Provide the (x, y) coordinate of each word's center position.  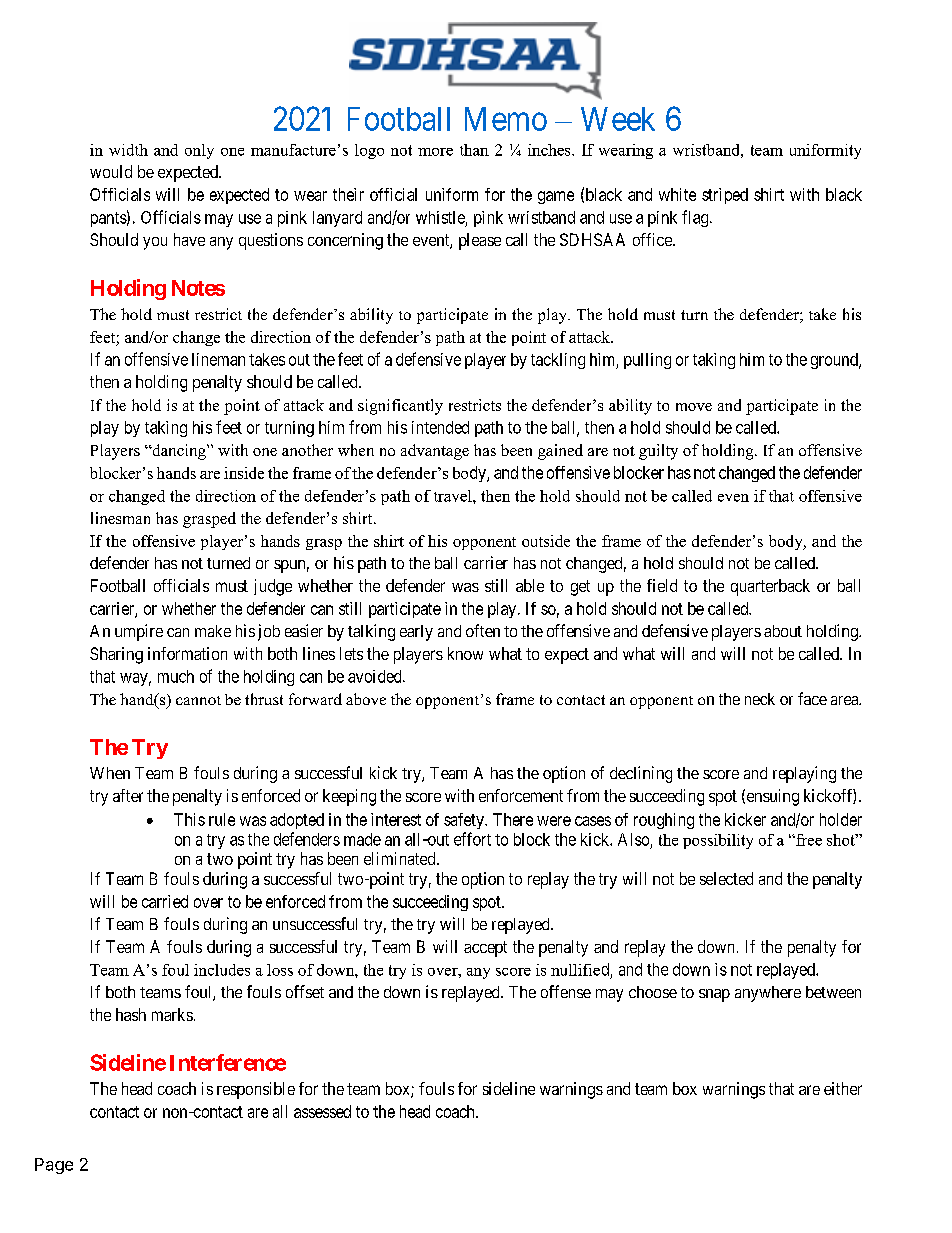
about (783, 631)
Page (54, 1166)
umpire (139, 632)
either (843, 1088)
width (128, 150)
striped (725, 196)
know (465, 653)
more (435, 152)
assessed (322, 1111)
